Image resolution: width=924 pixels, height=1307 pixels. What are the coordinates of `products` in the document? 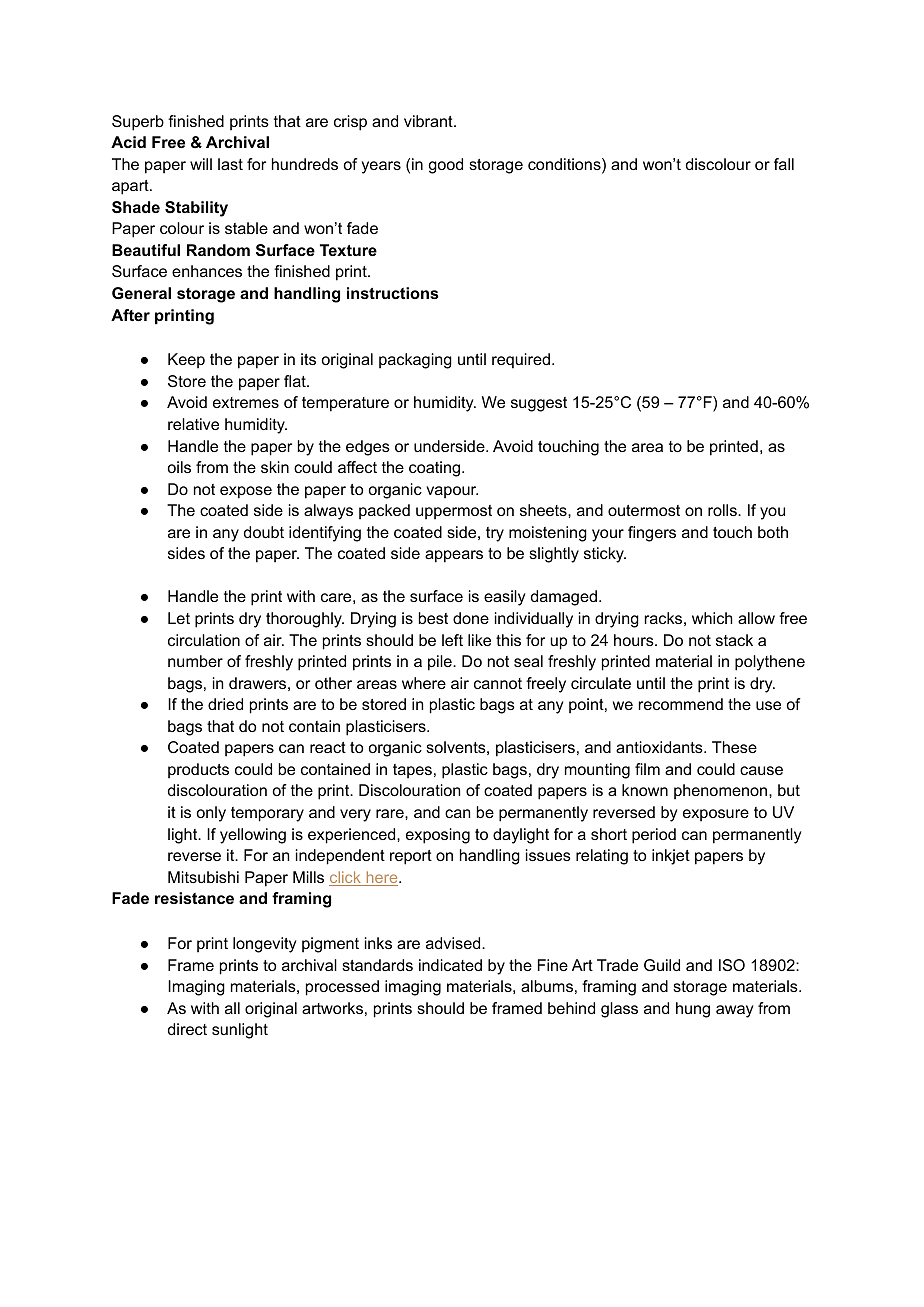 It's located at (198, 771).
